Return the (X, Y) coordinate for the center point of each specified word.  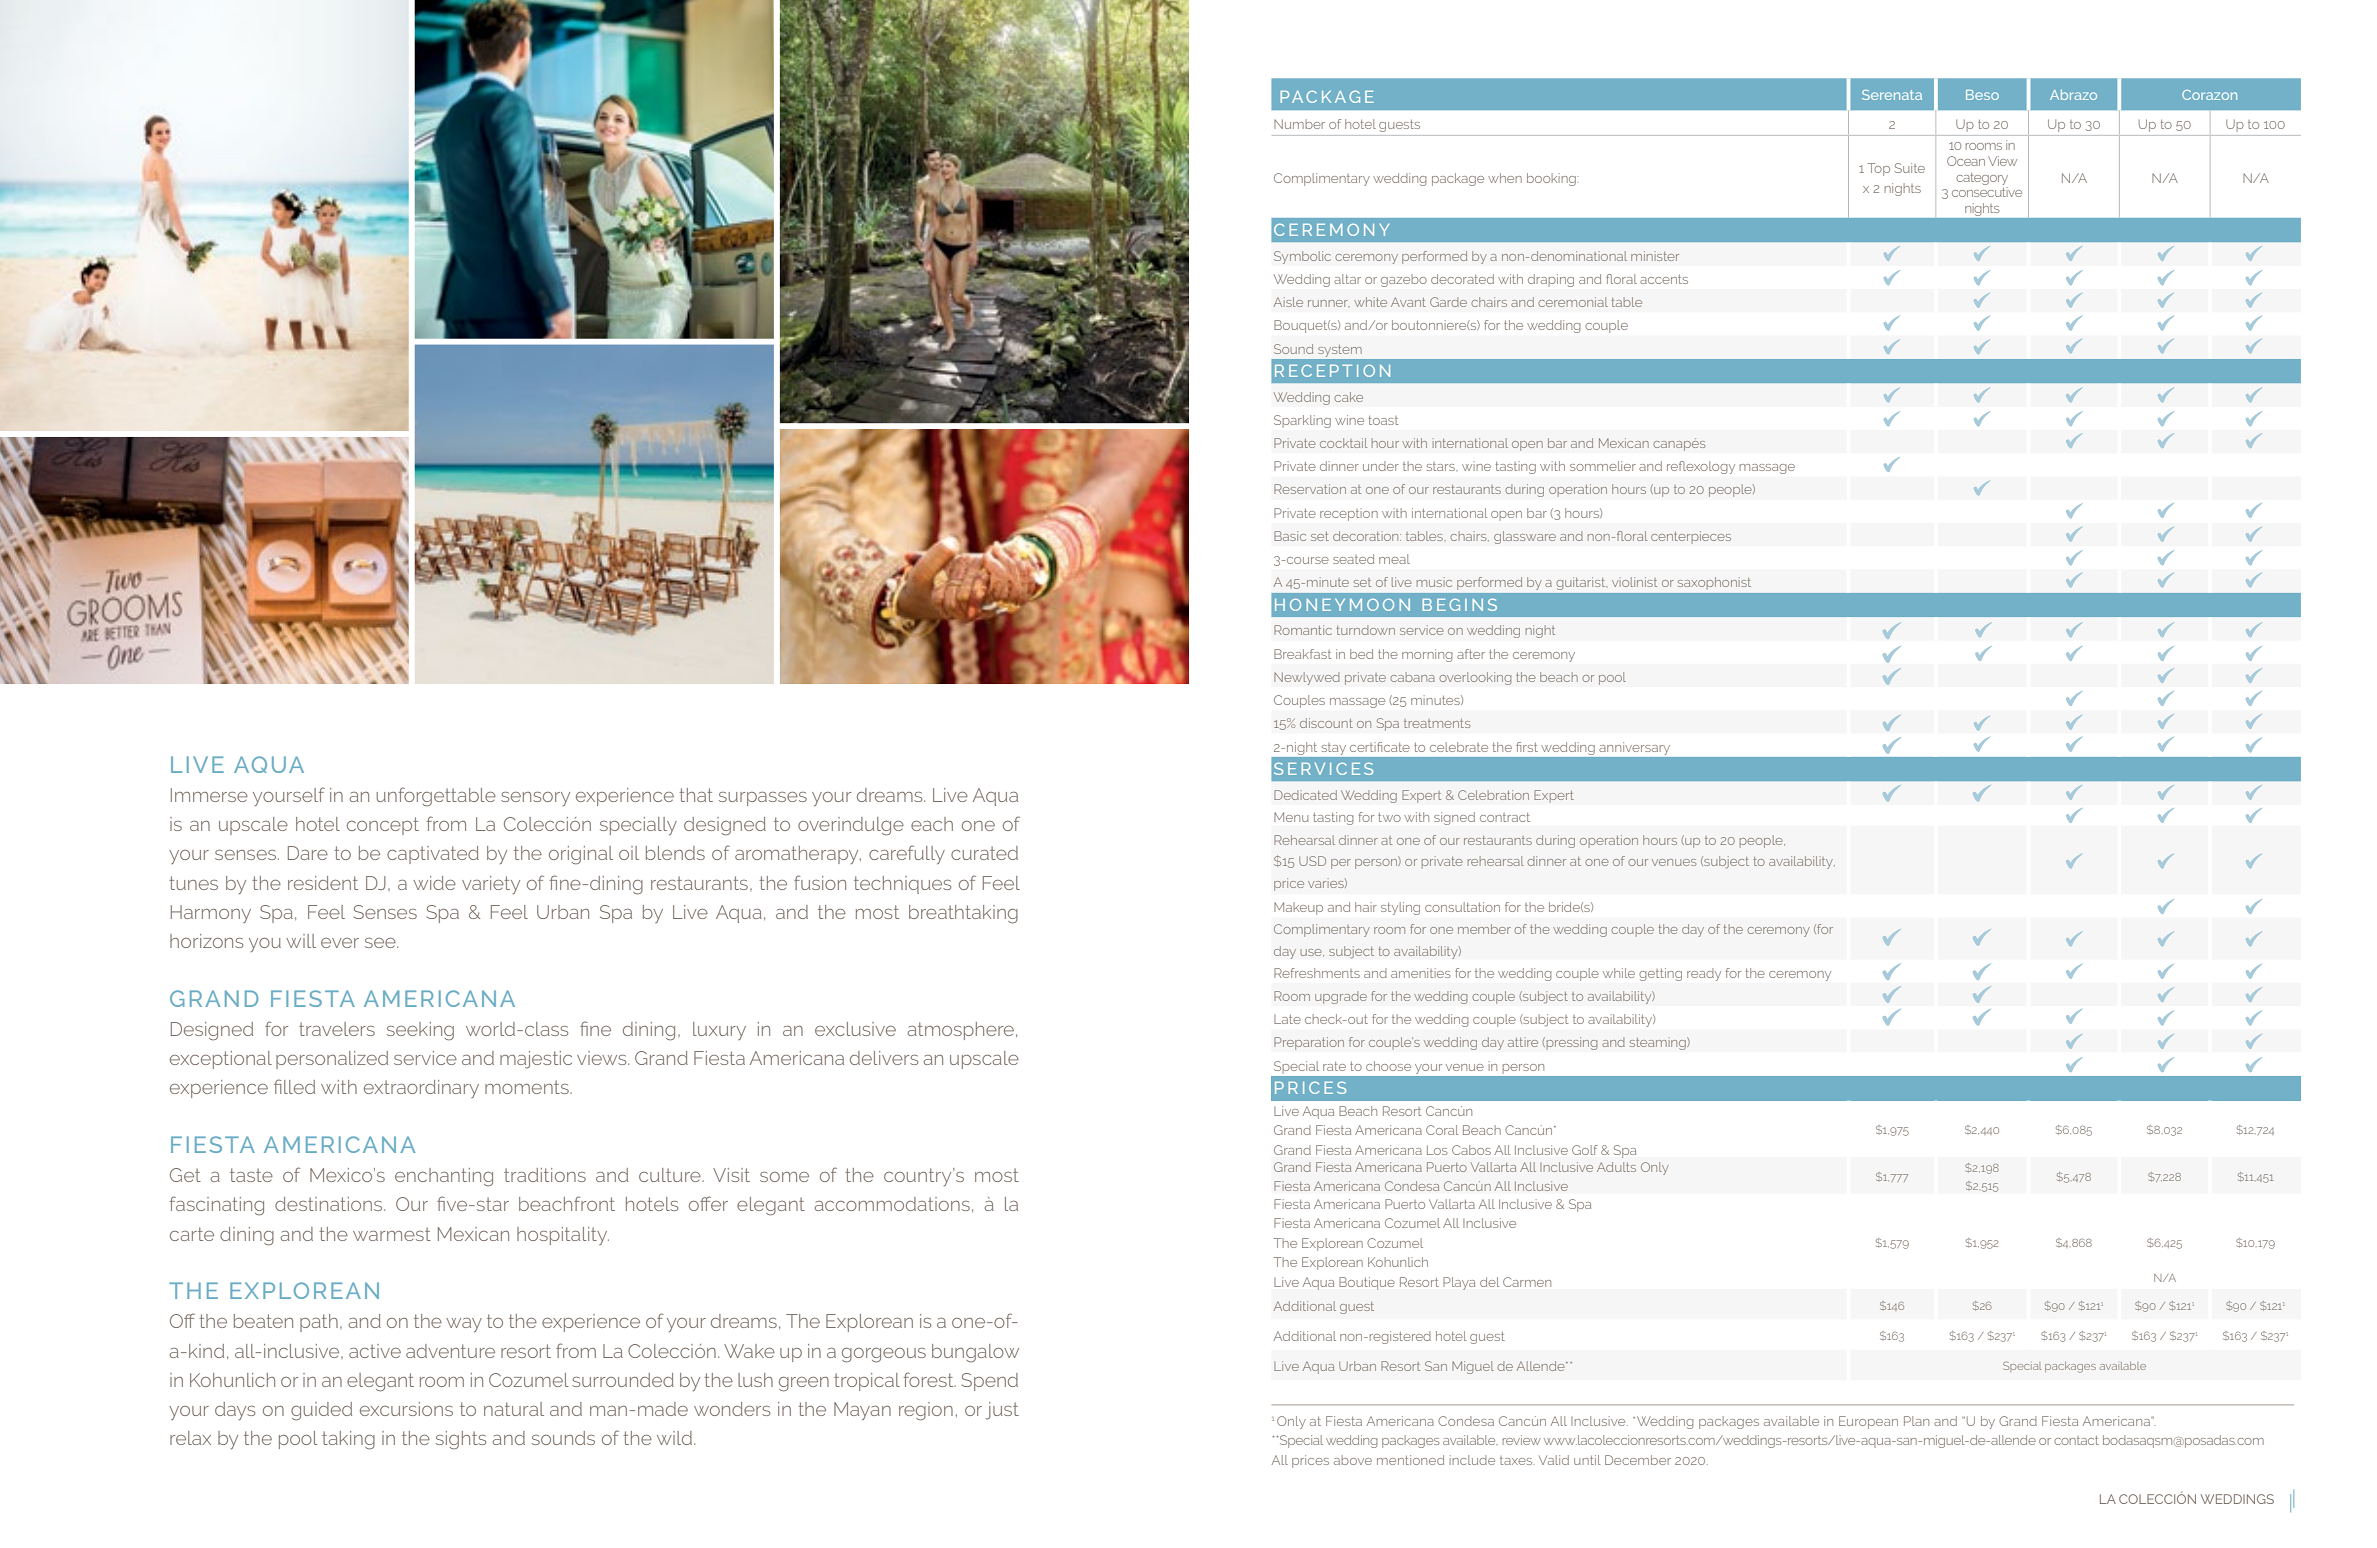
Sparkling (1302, 421)
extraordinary (421, 1089)
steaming (1659, 1043)
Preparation (1309, 1043)
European (1868, 1422)
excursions (406, 1409)
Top (1879, 169)
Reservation (1310, 489)
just (1002, 1411)
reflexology (1701, 467)
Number (1299, 124)
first (1527, 747)
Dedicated (1305, 795)
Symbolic (1302, 257)
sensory (535, 799)
